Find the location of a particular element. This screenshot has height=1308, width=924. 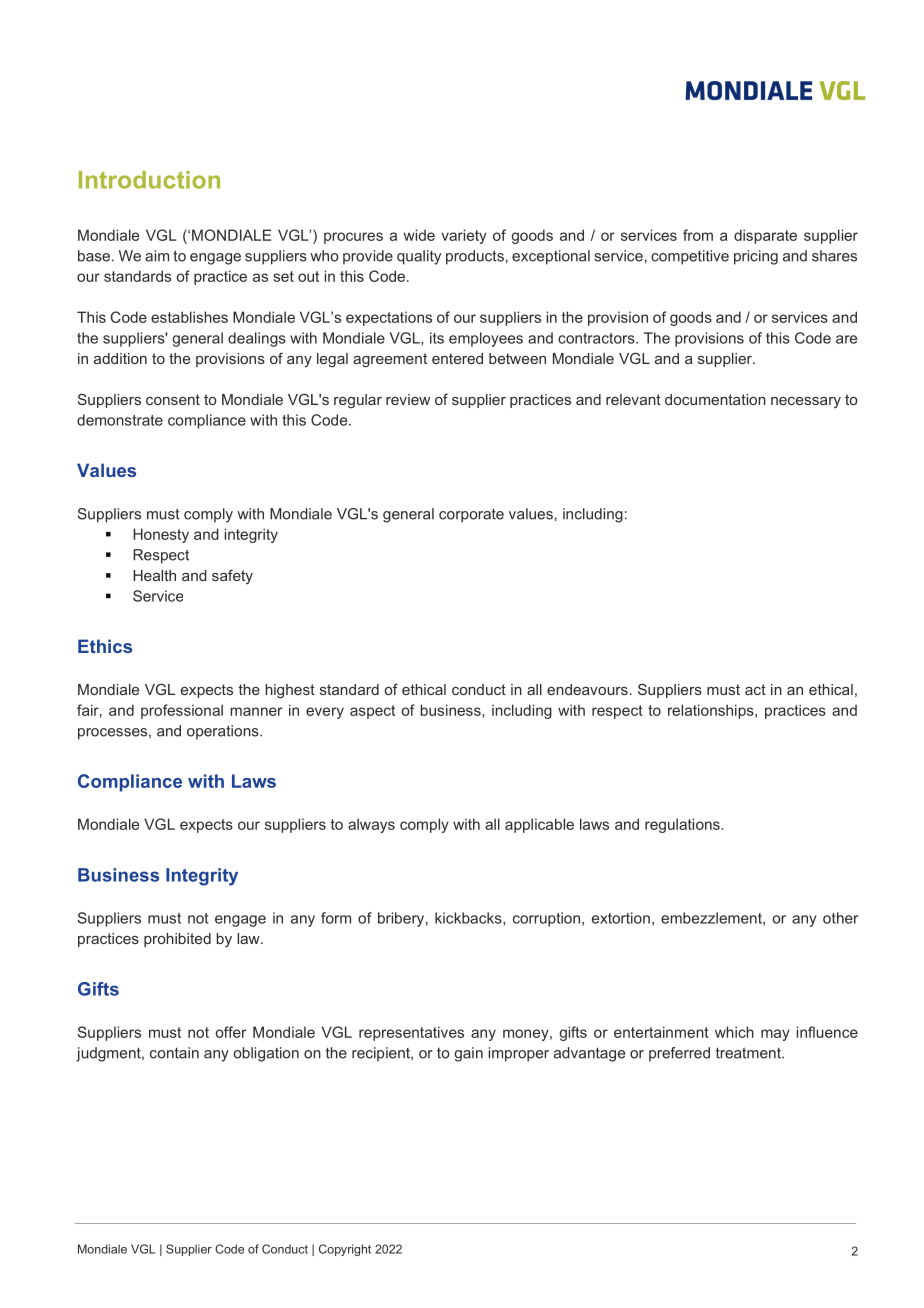

Introduction is located at coordinates (149, 180).
